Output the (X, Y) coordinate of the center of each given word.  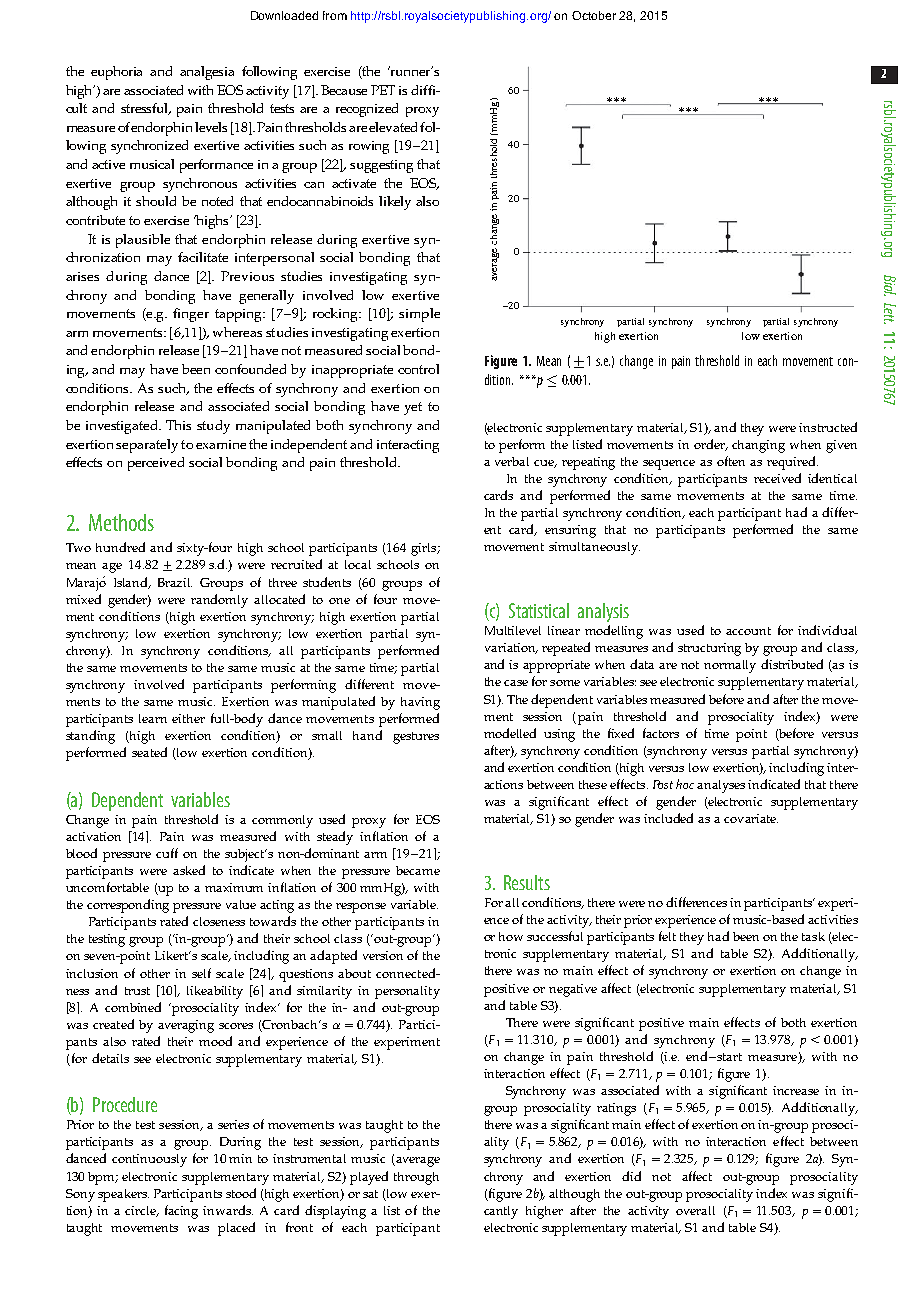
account (748, 631)
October (594, 15)
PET (383, 90)
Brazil (175, 582)
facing (181, 1212)
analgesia (207, 73)
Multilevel (513, 630)
